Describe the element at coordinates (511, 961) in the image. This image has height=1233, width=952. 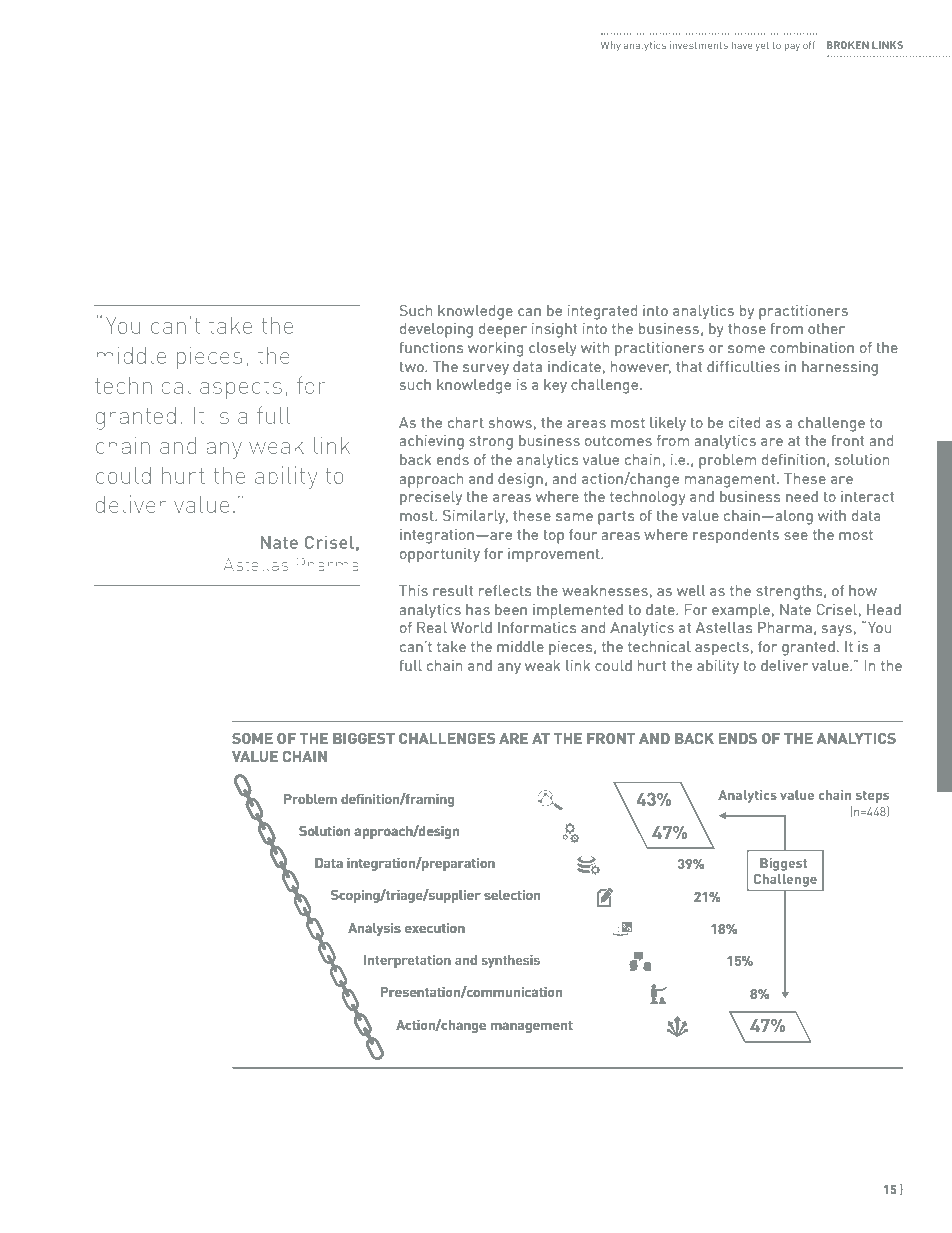
I see `synthesis` at that location.
